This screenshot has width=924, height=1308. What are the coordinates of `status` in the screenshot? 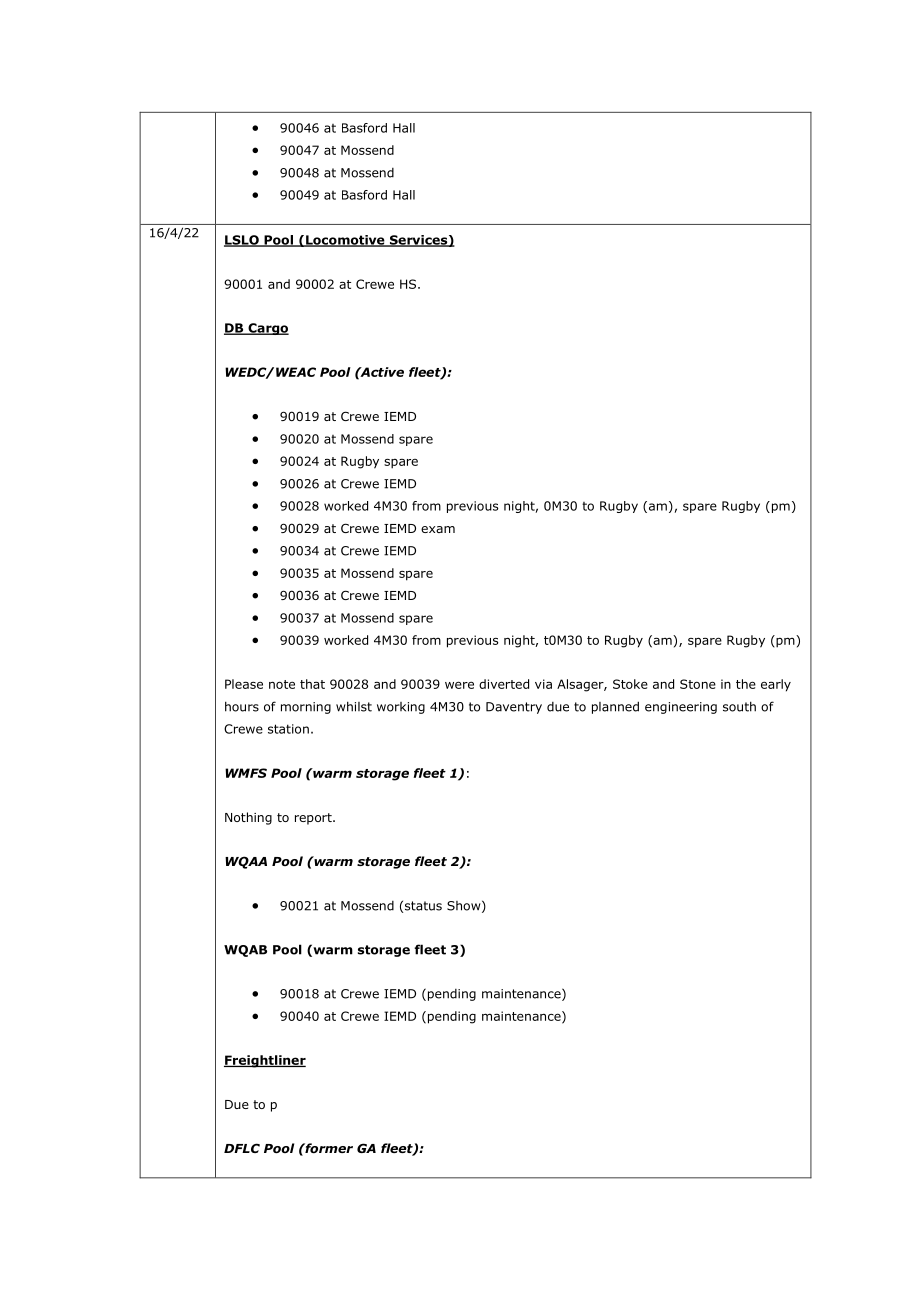 It's located at (423, 906).
